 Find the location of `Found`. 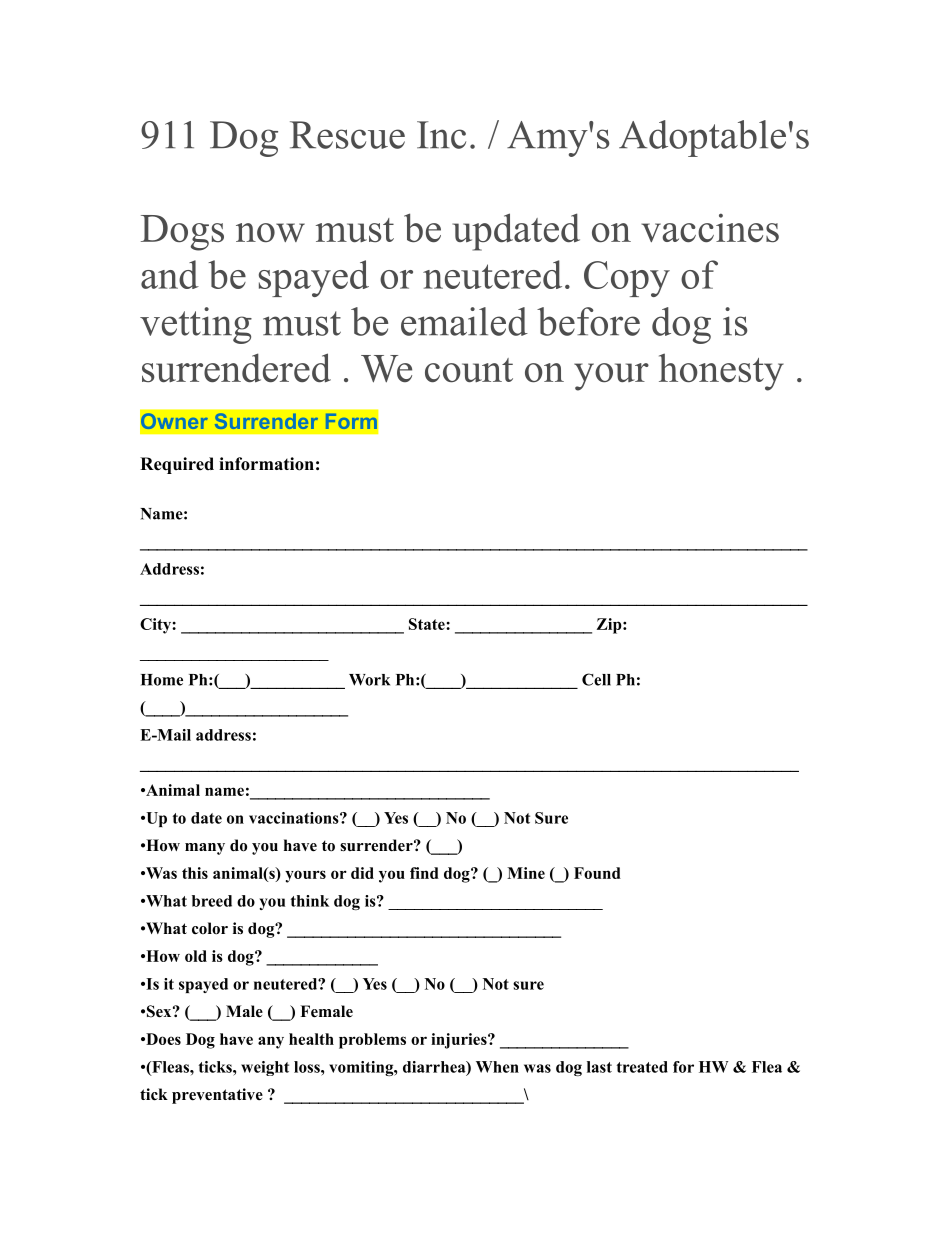

Found is located at coordinates (597, 873).
